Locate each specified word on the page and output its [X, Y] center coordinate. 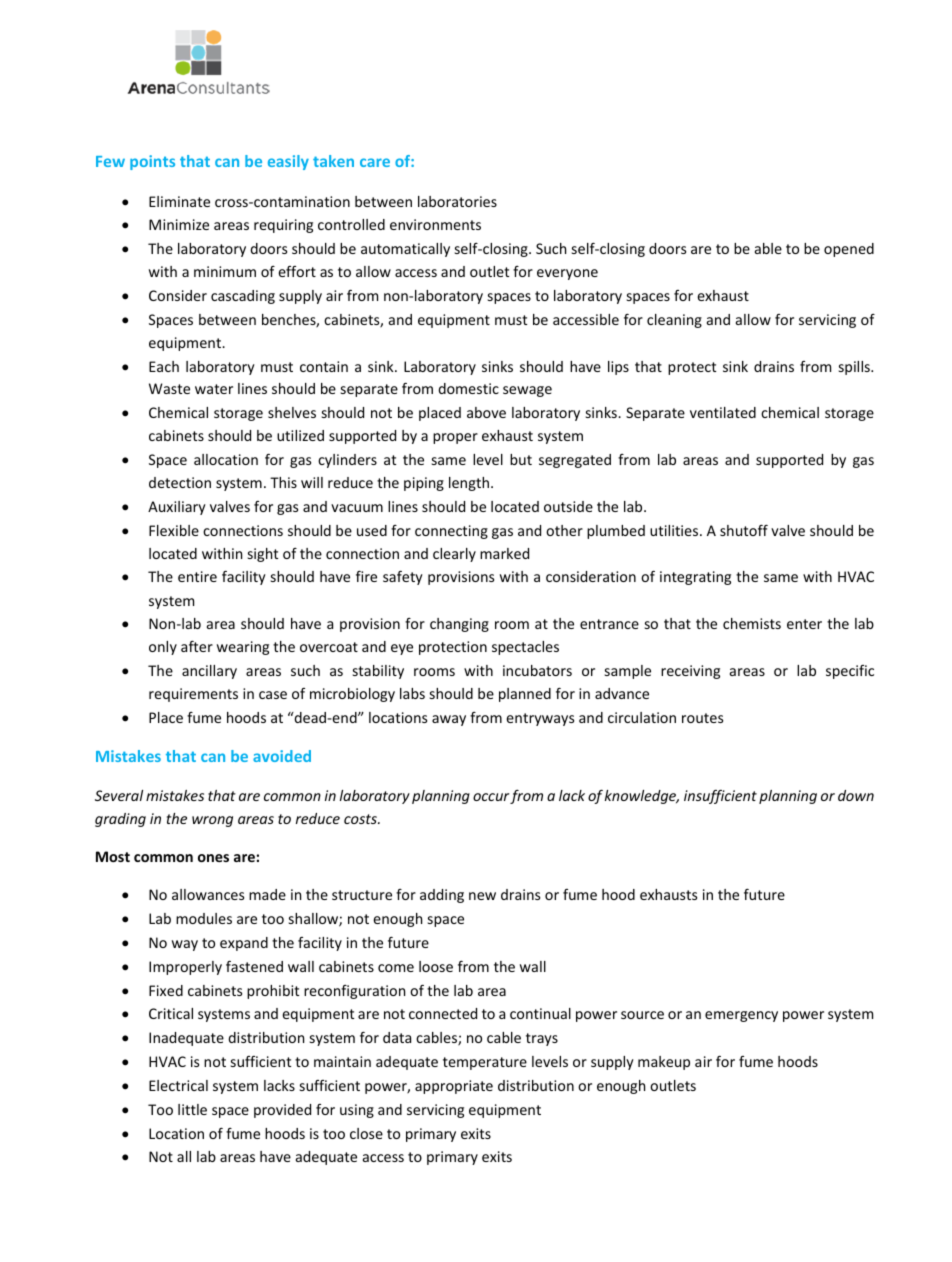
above [486, 412]
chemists [752, 623]
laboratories [457, 201]
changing [459, 625]
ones [213, 858]
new [482, 896]
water [214, 389]
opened [849, 250]
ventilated [723, 412]
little [192, 1109]
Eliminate [179, 201]
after [197, 646]
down [856, 795]
